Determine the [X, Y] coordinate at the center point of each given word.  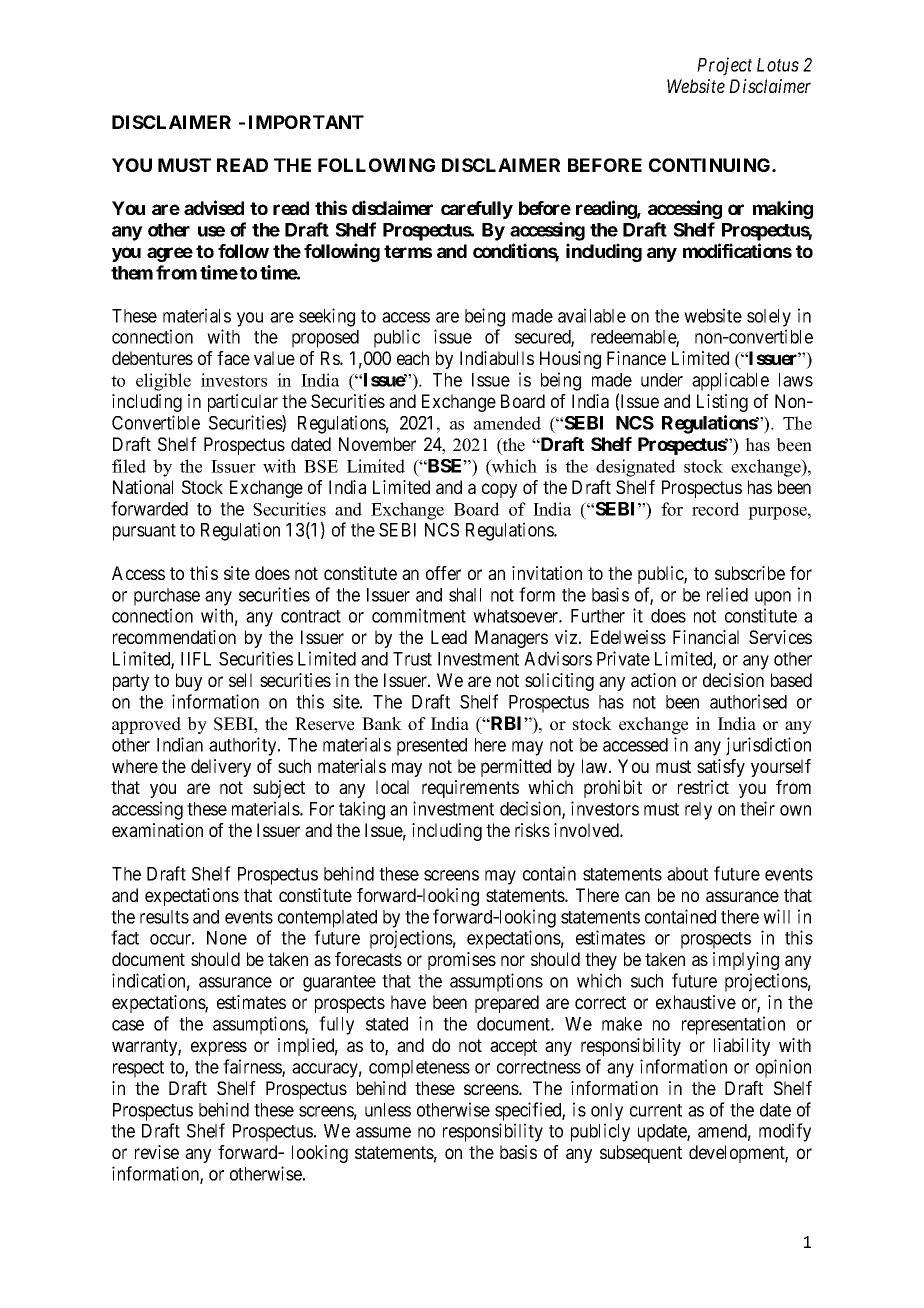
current [656, 1110]
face [233, 358]
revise [157, 1152]
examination [157, 830]
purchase [167, 597]
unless [388, 1110]
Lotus [778, 65]
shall [465, 595]
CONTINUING [711, 165]
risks [532, 830]
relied [727, 594]
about [687, 874]
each [413, 358]
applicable [730, 381]
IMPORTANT [306, 122]
